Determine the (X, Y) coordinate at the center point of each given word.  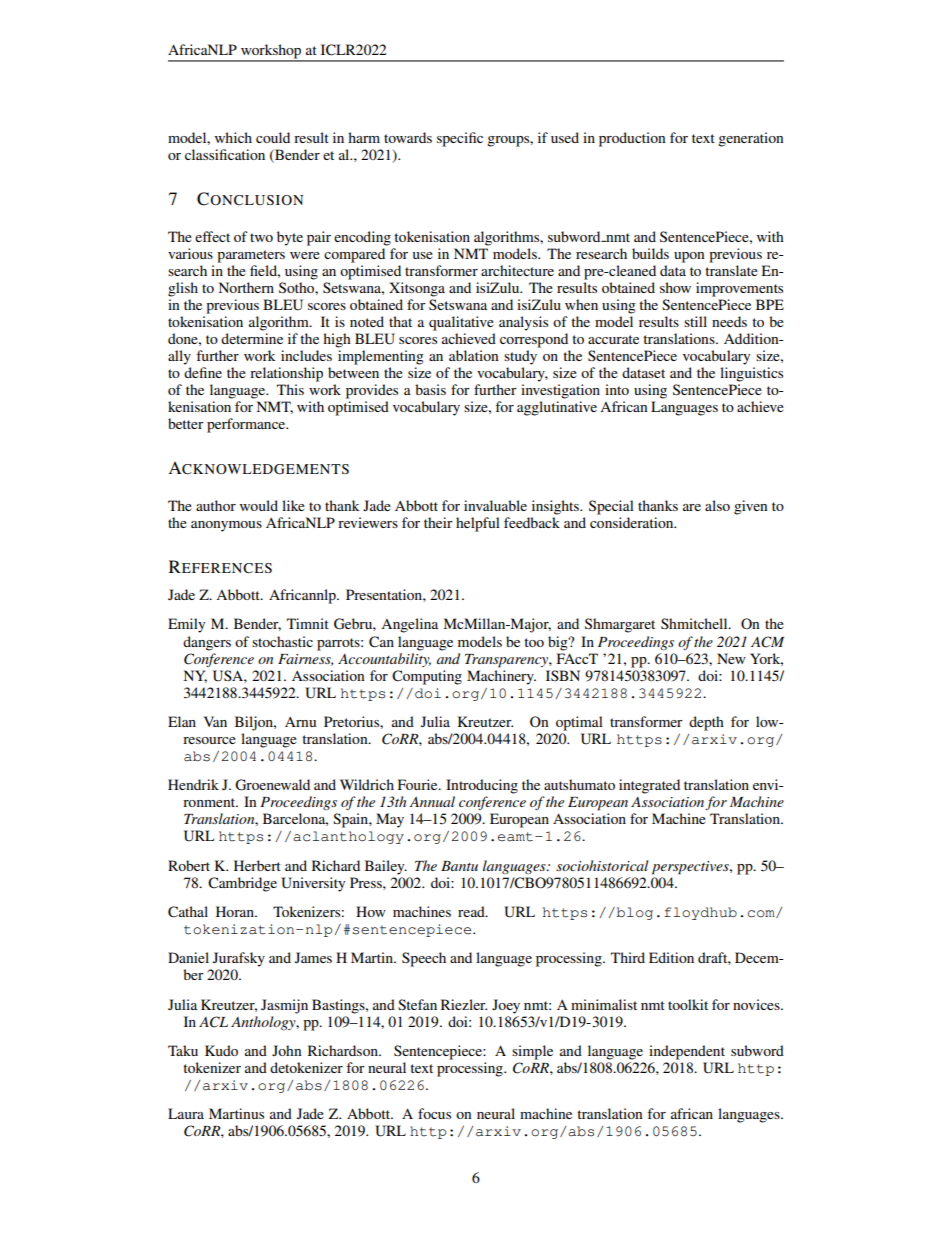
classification (225, 154)
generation (751, 139)
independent (687, 1052)
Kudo (221, 1050)
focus (434, 1113)
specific (460, 139)
